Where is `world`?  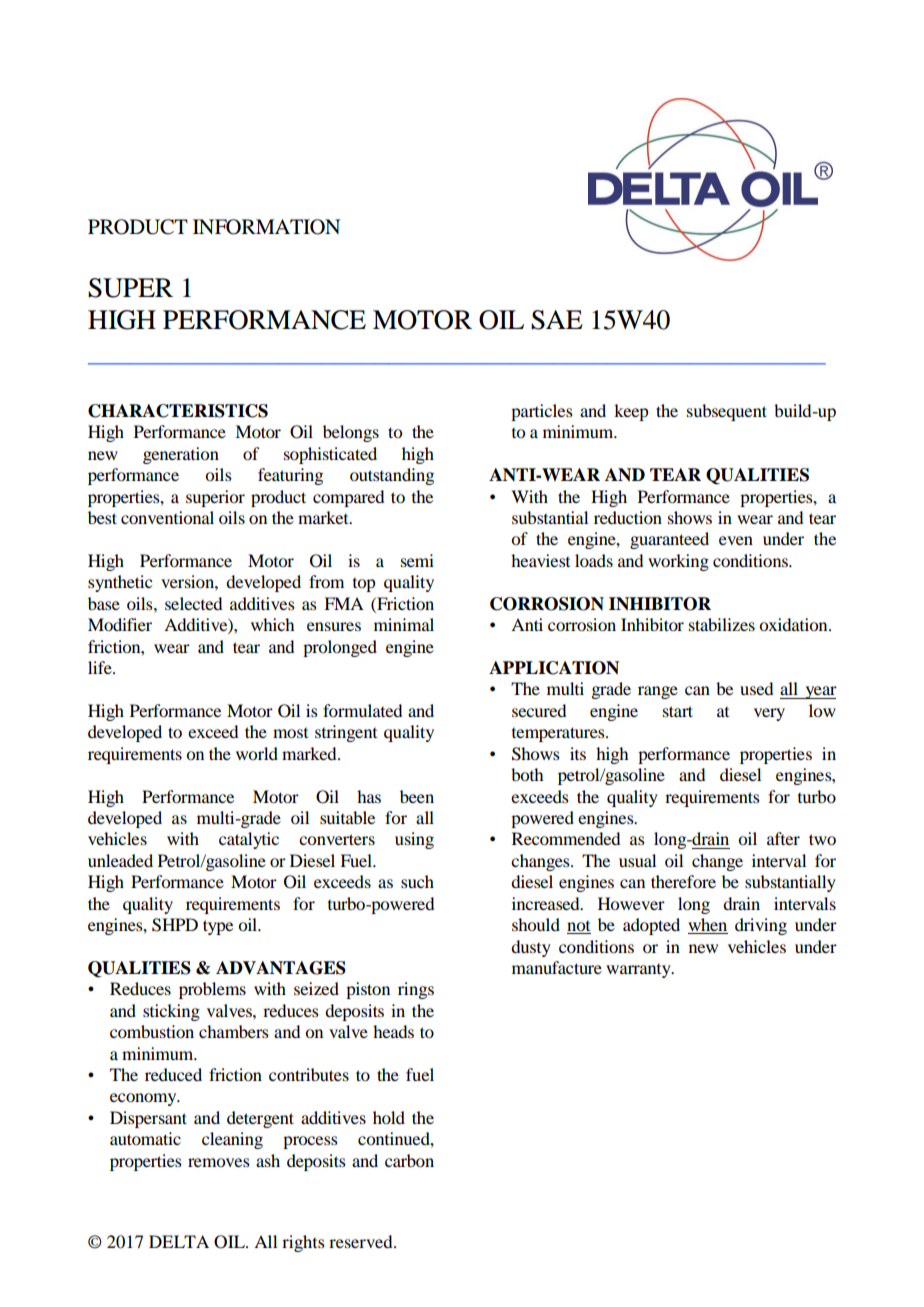 world is located at coordinates (257, 753).
